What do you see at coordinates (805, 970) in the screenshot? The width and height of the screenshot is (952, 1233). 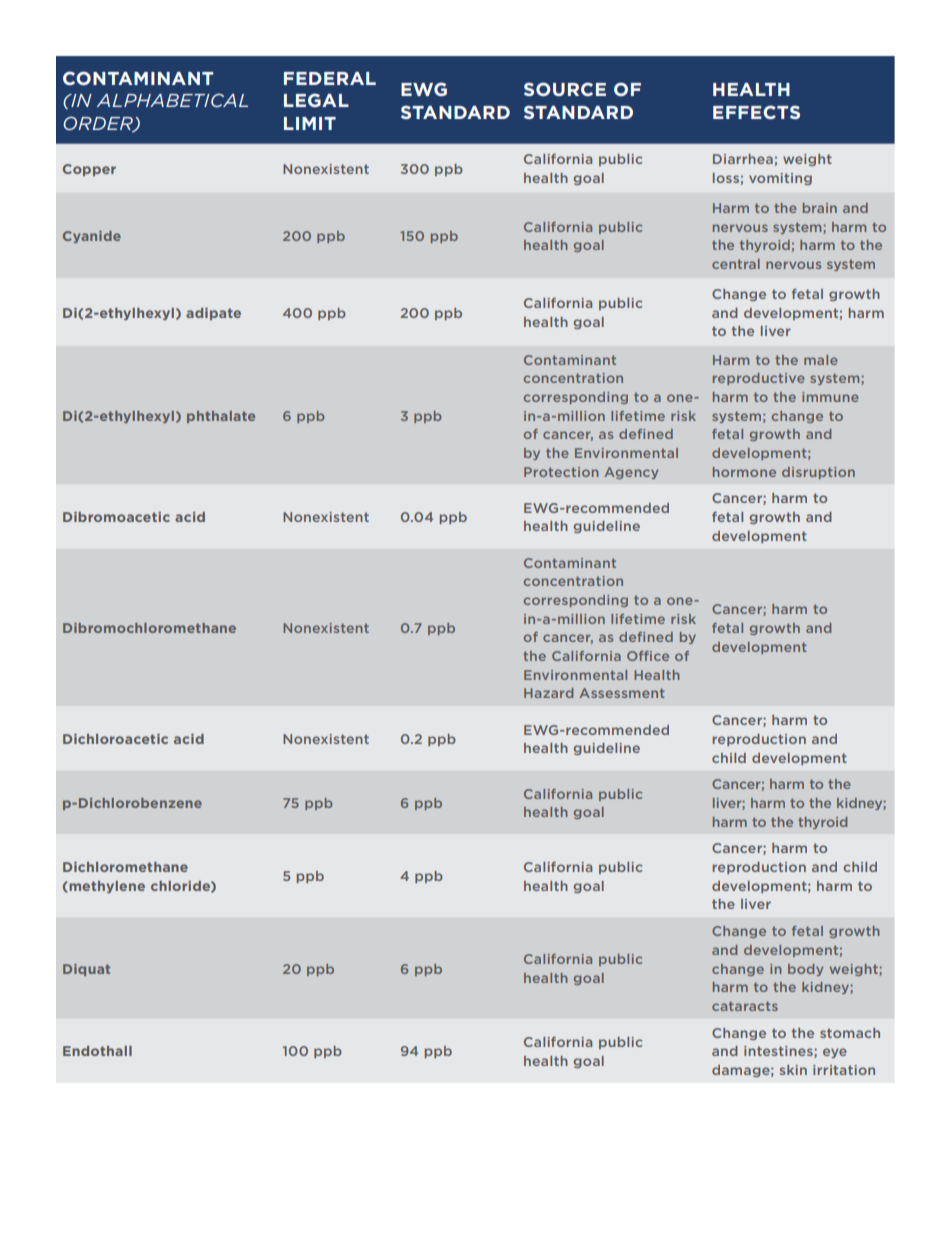 I see `body` at bounding box center [805, 970].
